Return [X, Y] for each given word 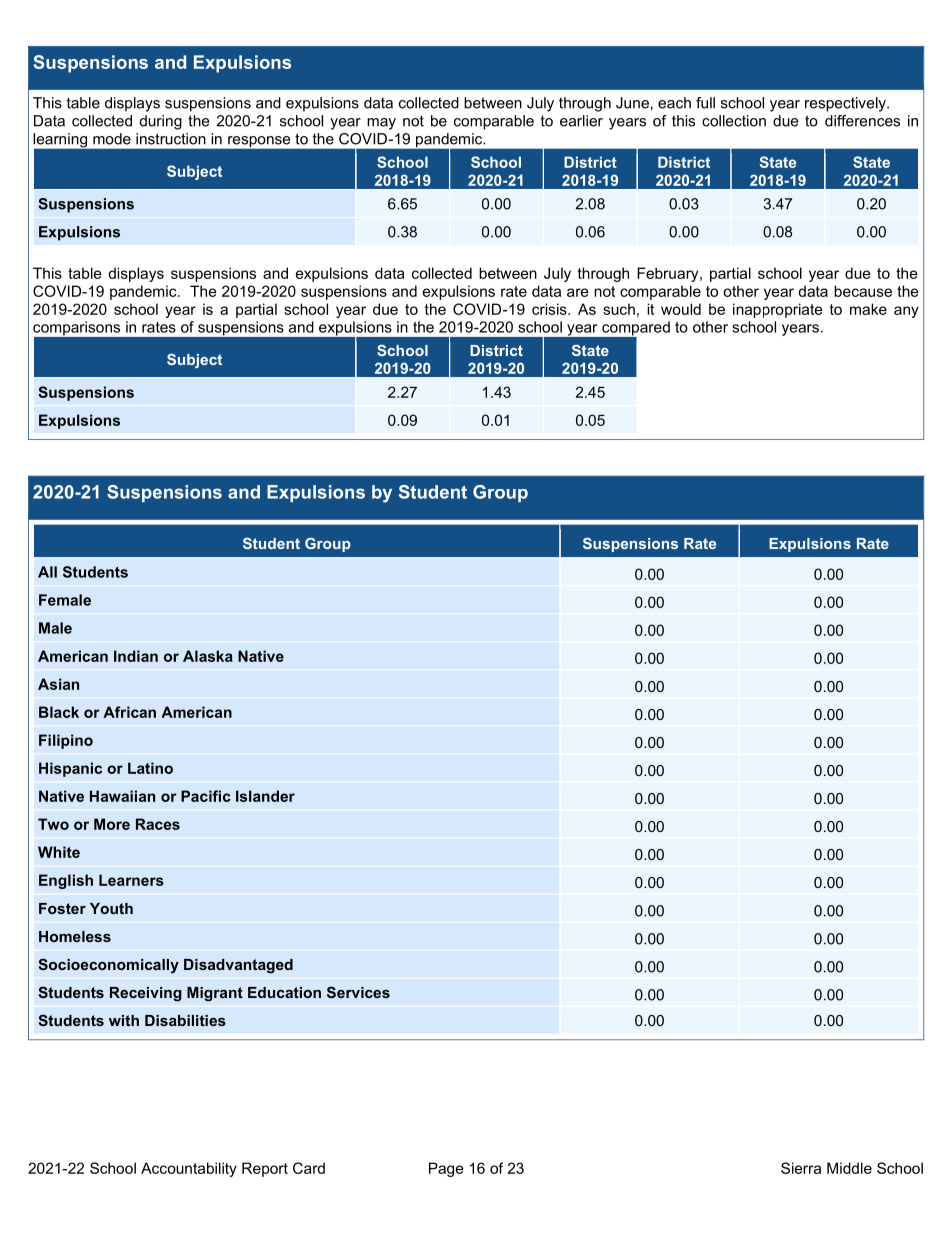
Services [358, 992]
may [381, 124]
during [161, 122]
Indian [136, 656]
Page [446, 1169]
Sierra [801, 1168]
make [868, 309]
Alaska [208, 656]
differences [862, 121]
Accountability [189, 1169]
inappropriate [777, 310]
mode [112, 139]
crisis [550, 309]
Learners [131, 880]
